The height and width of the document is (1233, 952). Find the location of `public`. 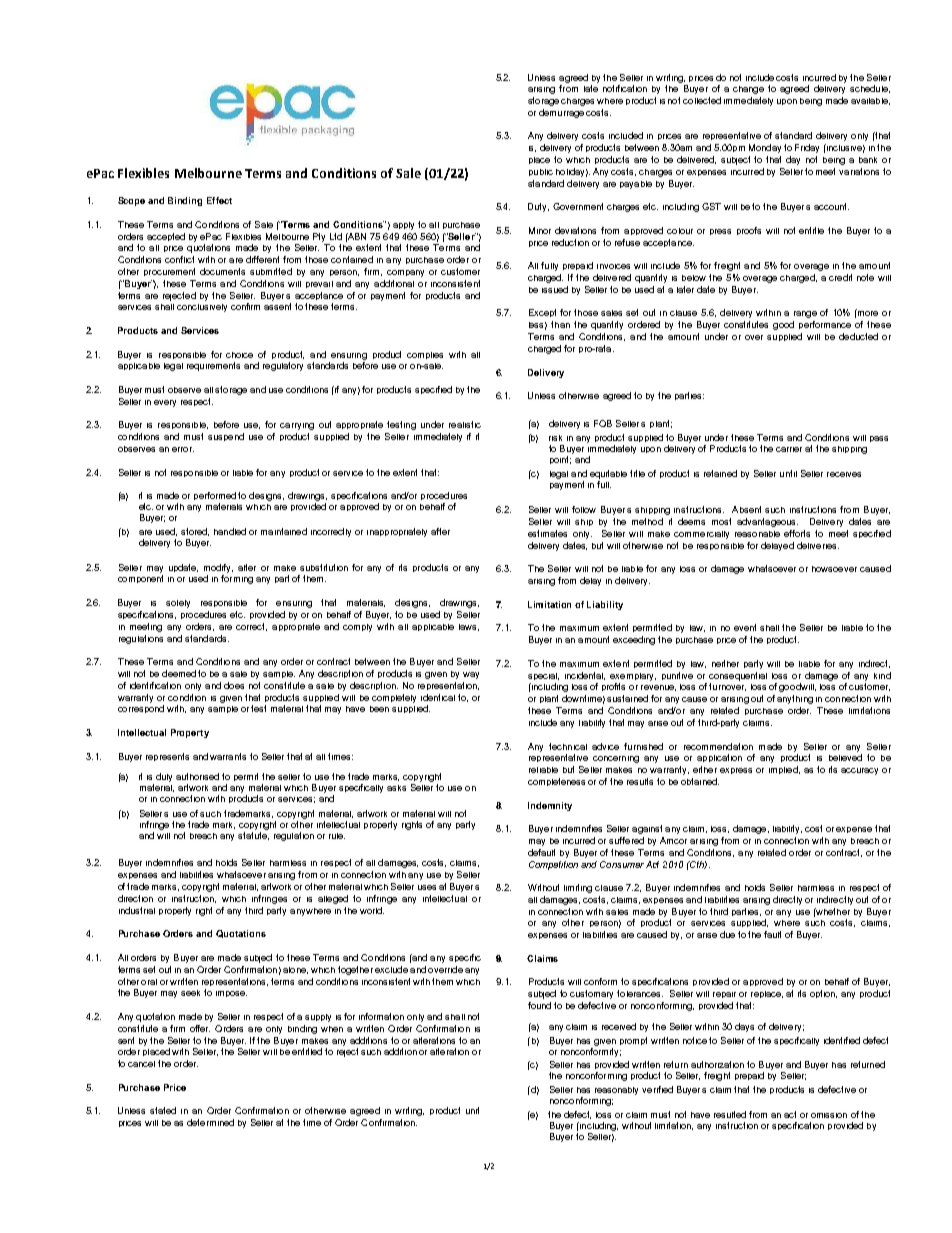

public is located at coordinates (541, 172).
